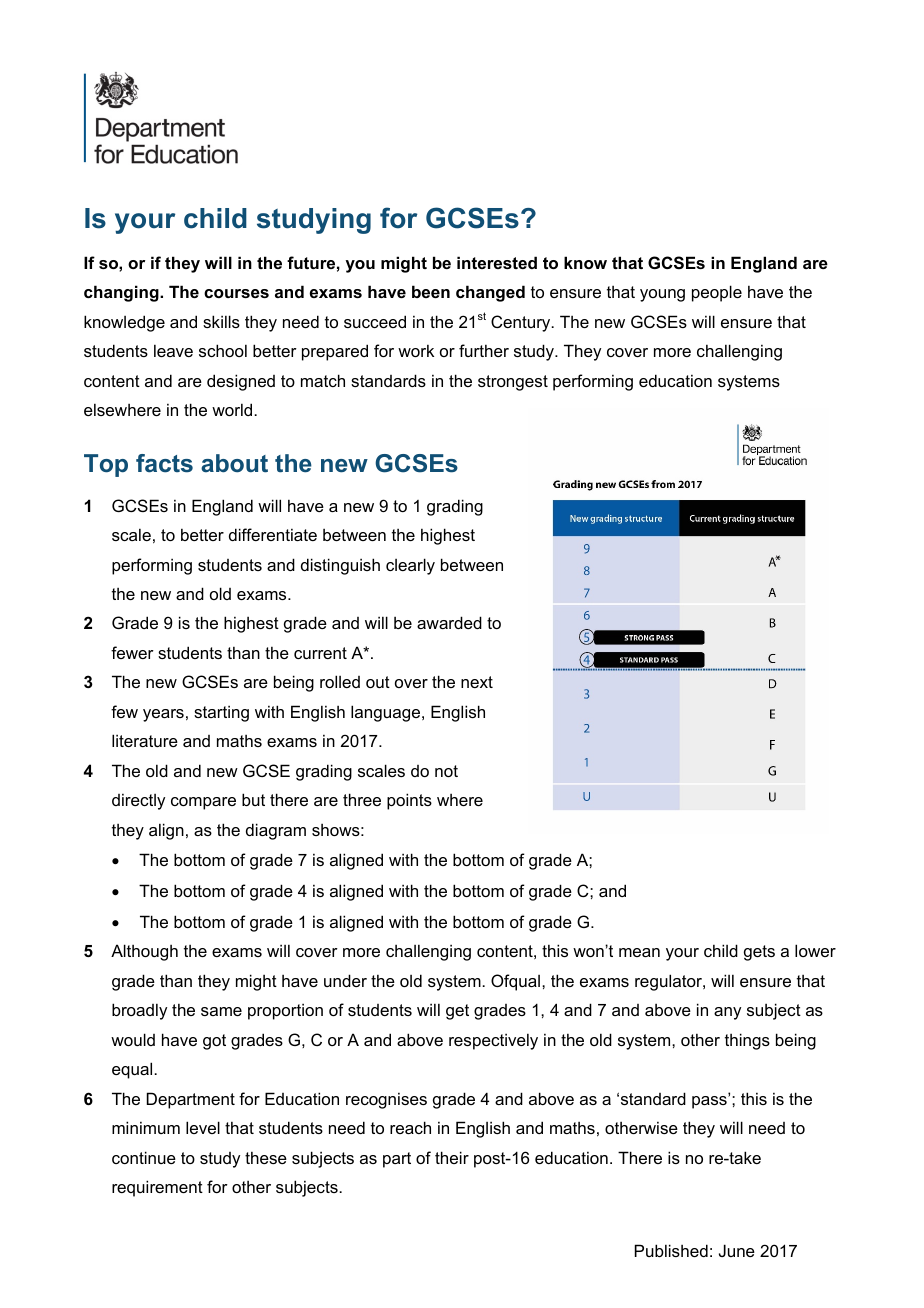  What do you see at coordinates (410, 566) in the document?
I see `clearly` at bounding box center [410, 566].
